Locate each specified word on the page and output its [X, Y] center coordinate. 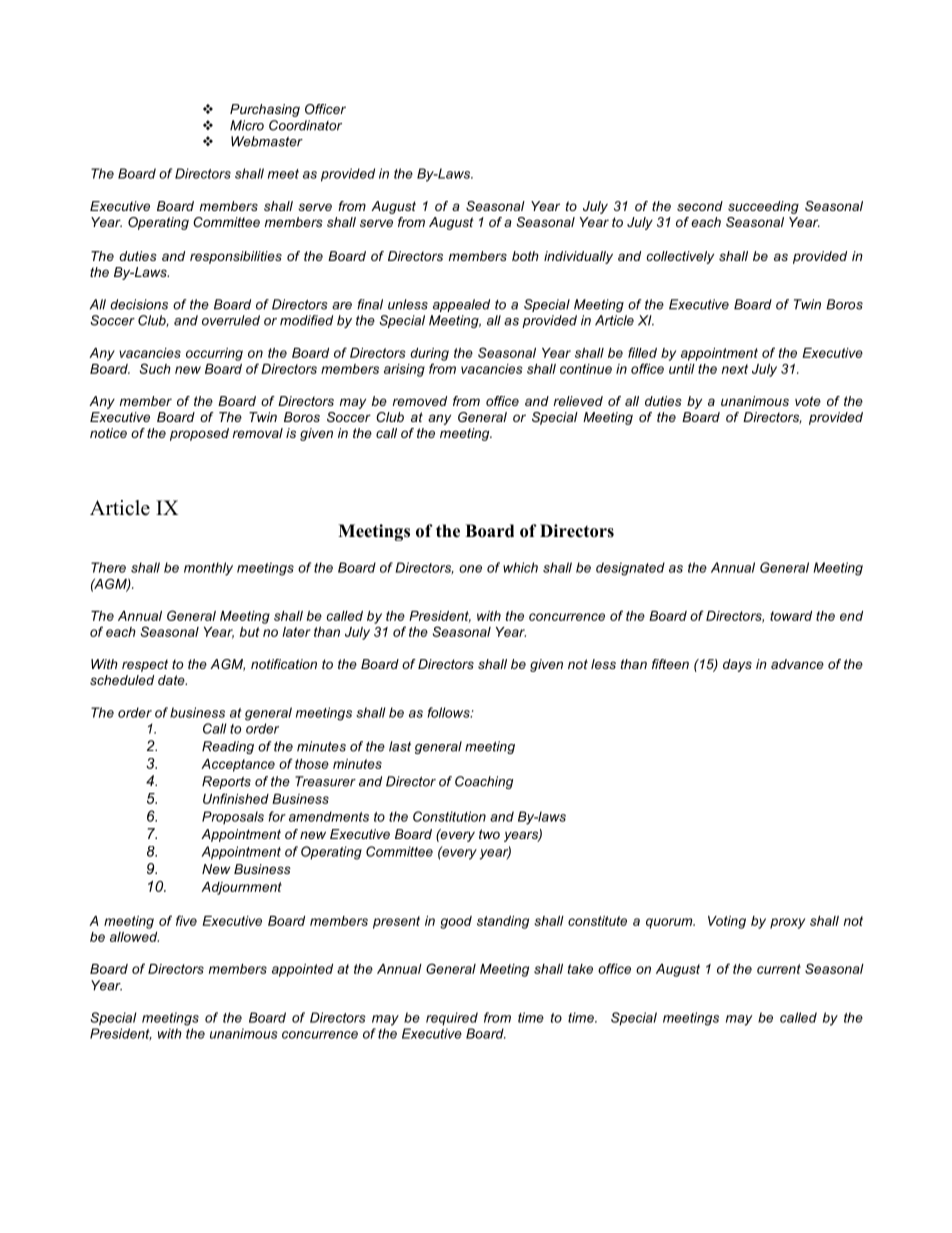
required [452, 1019]
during [429, 354]
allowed [134, 937]
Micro [247, 125]
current [779, 969]
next [735, 369]
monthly [208, 569]
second [700, 206]
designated [630, 569]
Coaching [484, 782]
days [737, 665]
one [470, 569]
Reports [226, 782]
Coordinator [305, 125]
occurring [214, 354]
